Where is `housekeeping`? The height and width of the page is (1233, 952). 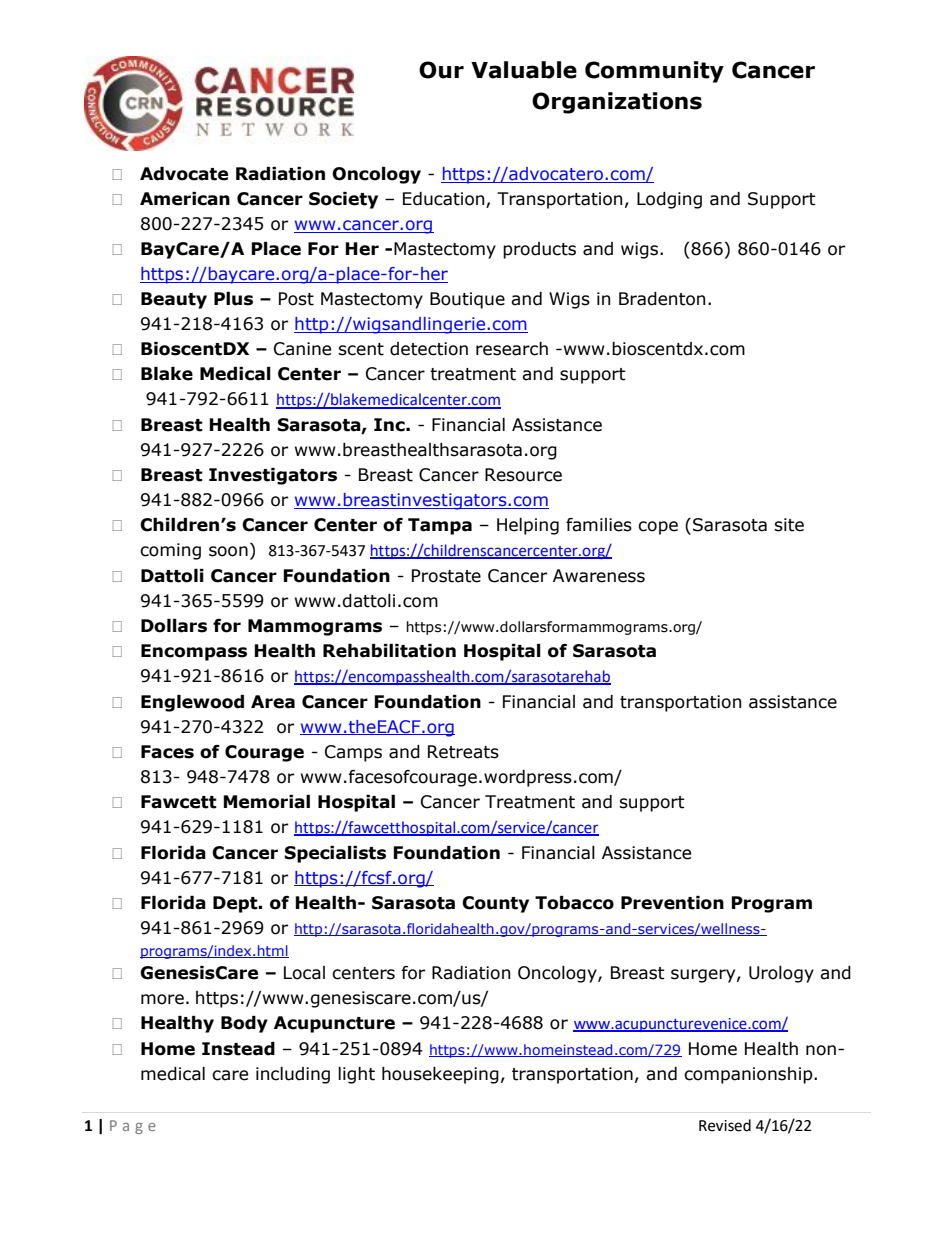
housekeeping is located at coordinates (440, 1075).
